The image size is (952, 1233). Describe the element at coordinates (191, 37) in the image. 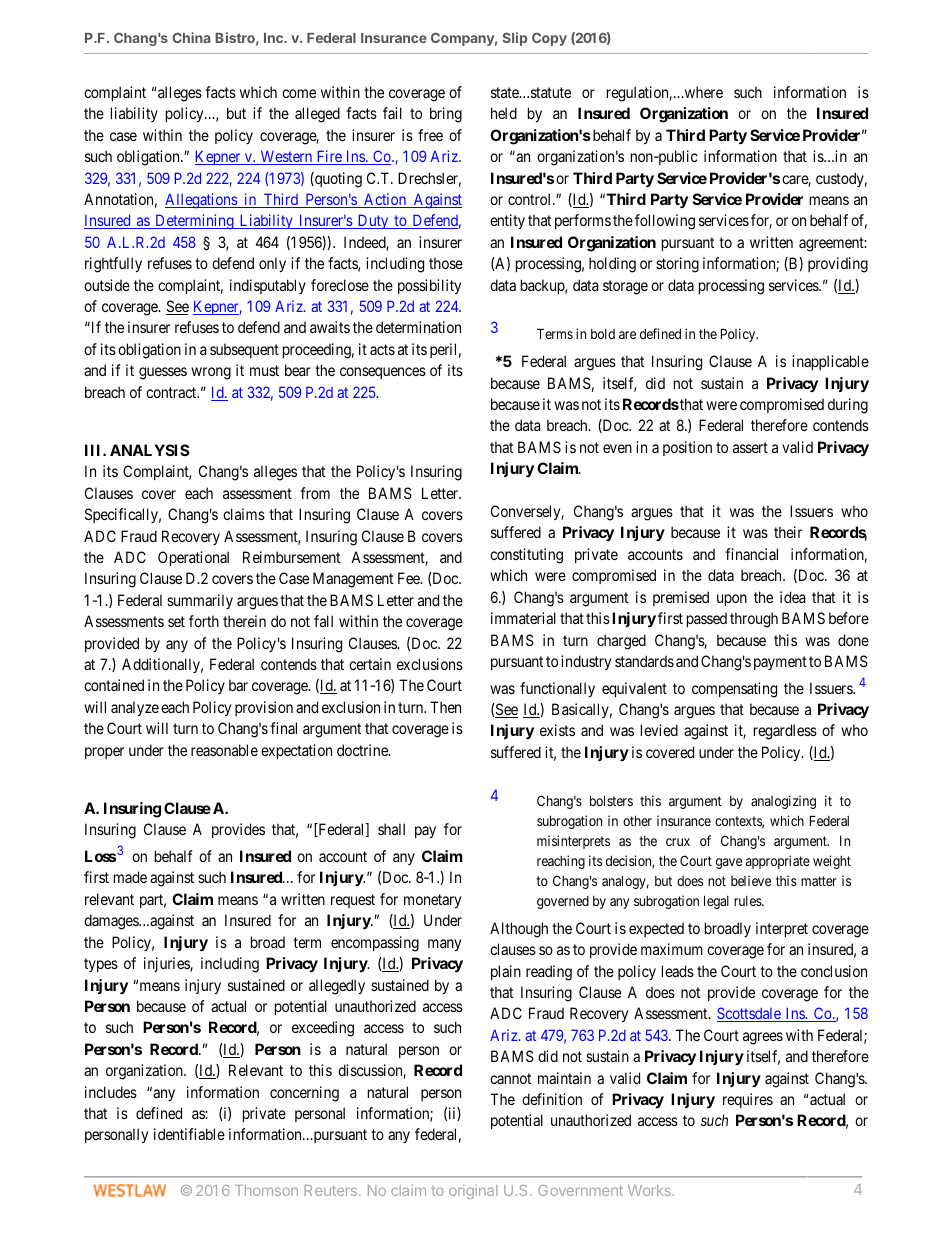

I see `China` at that location.
